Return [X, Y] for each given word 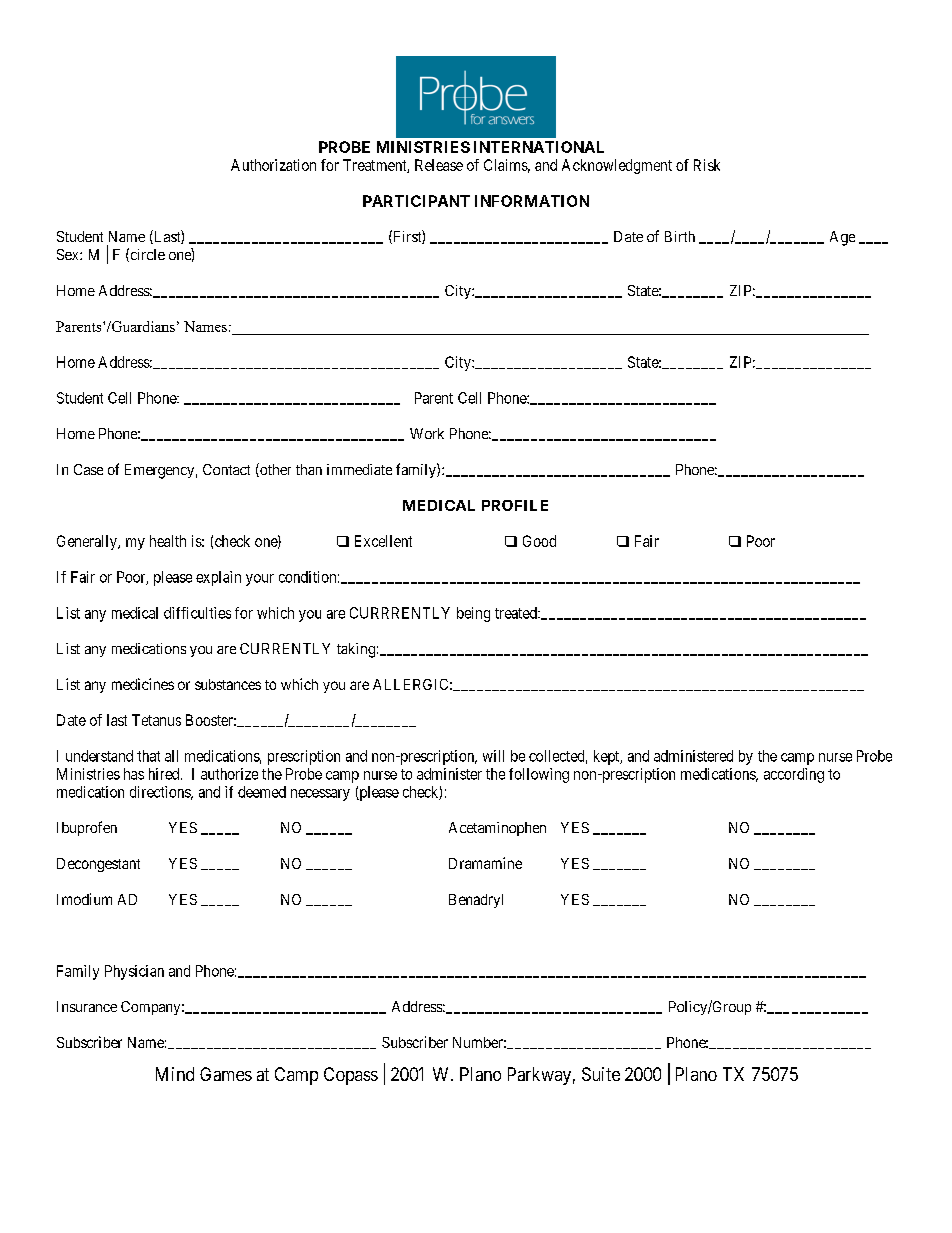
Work [427, 433]
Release [439, 165]
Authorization [273, 165]
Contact [226, 469]
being [473, 614]
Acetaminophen [497, 829]
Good [539, 541]
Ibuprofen [87, 828]
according [794, 775]
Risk [707, 165]
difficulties [197, 613]
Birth [680, 236]
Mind [175, 1074]
